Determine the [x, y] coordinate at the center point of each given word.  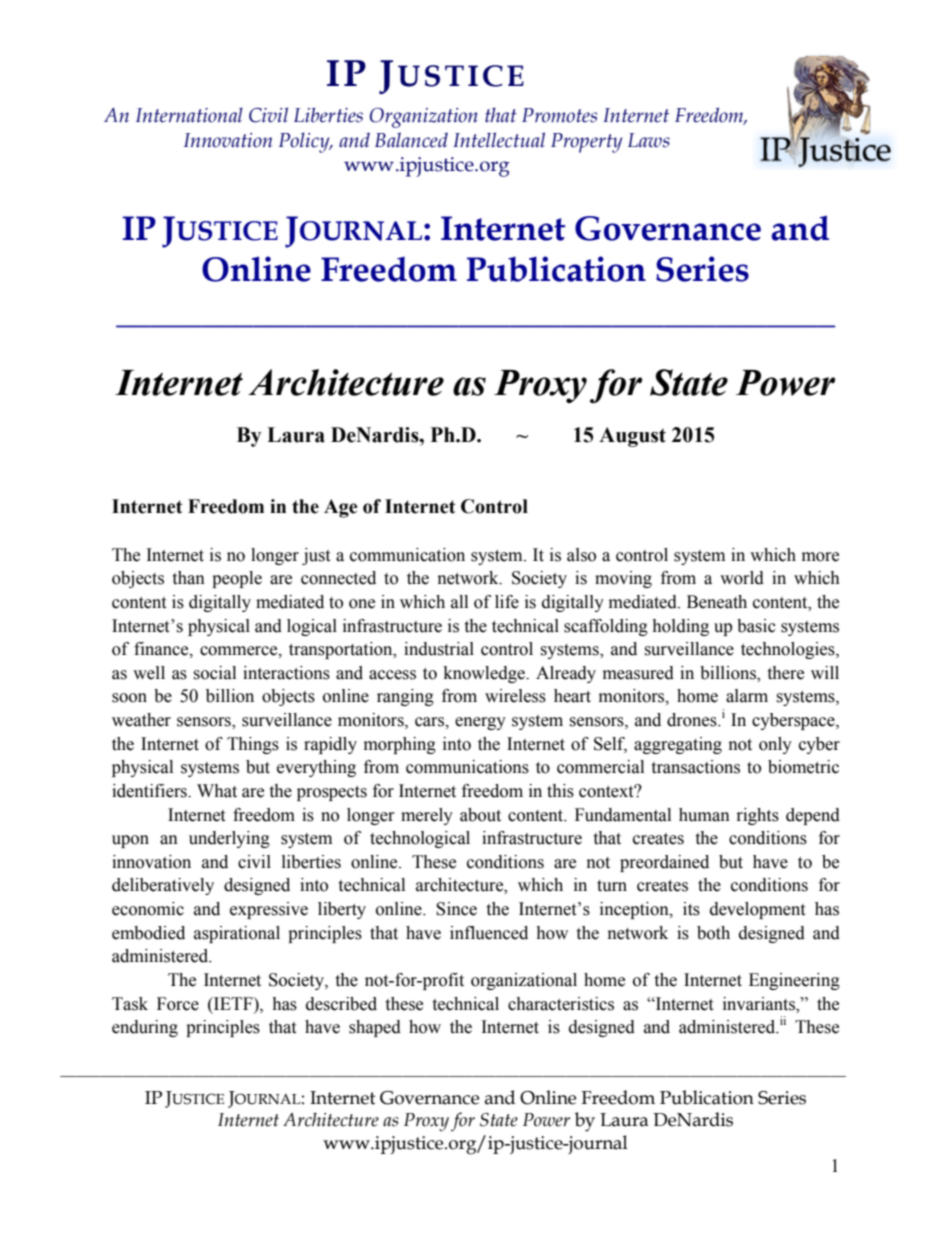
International [189, 115]
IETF [233, 1003]
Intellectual [499, 140]
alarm [747, 696]
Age [341, 508]
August [632, 437]
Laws [649, 140]
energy [480, 723]
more [820, 557]
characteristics [561, 1004]
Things [253, 745]
